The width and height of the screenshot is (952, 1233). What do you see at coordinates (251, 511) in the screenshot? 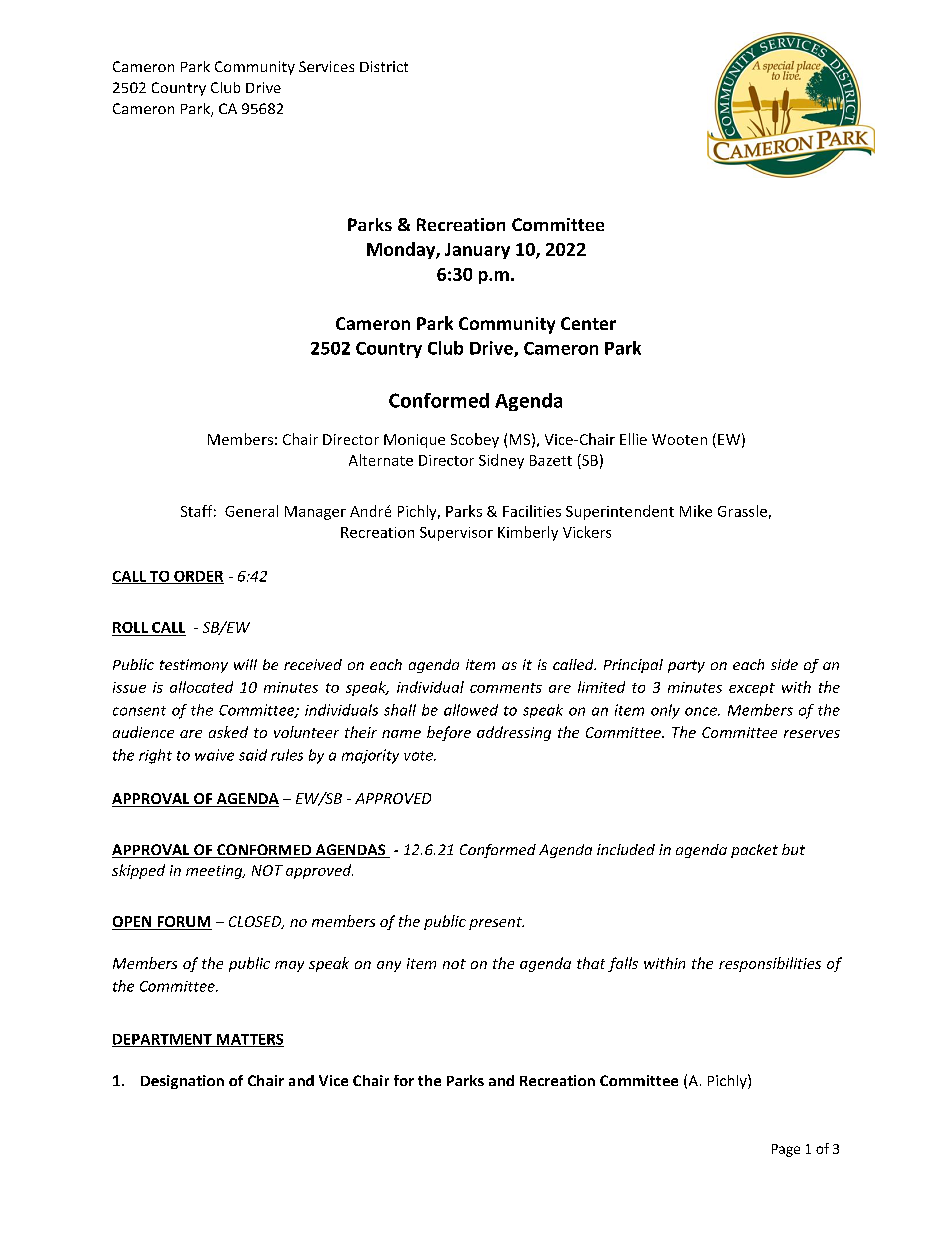
I see `General` at bounding box center [251, 511].
